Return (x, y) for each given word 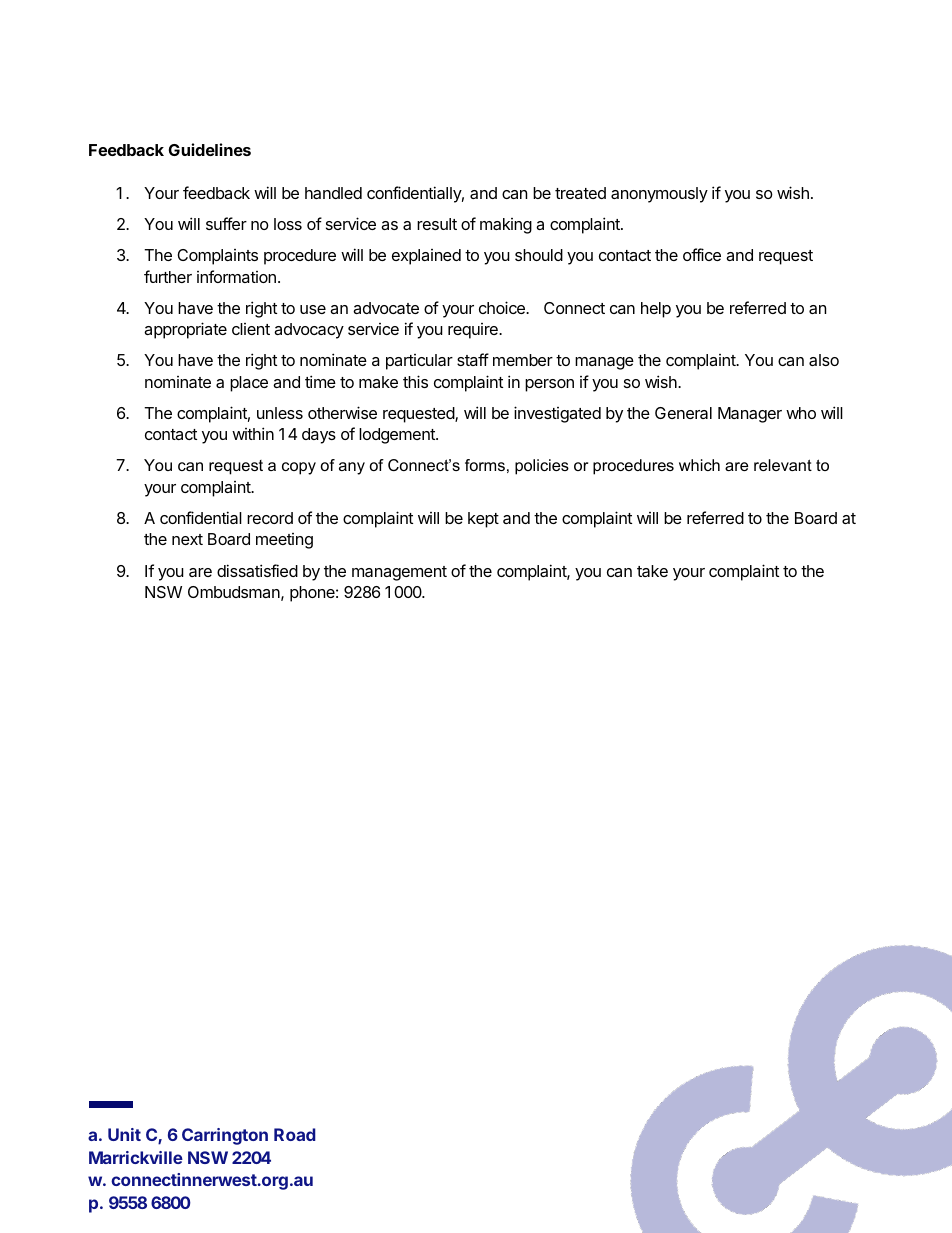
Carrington (225, 1136)
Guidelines (210, 149)
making (506, 226)
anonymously (659, 195)
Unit (124, 1134)
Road (295, 1134)
